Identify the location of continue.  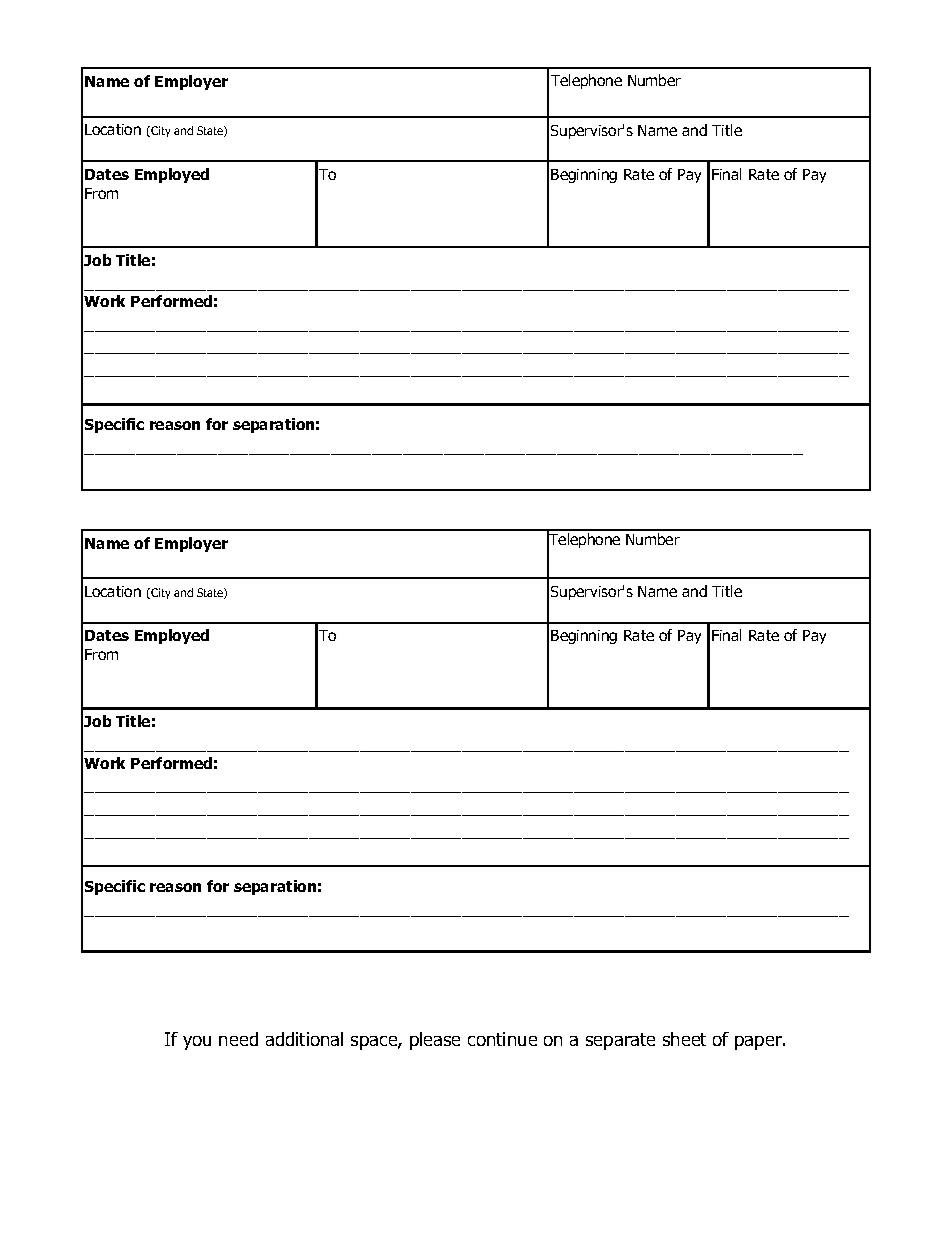
(502, 1039).
